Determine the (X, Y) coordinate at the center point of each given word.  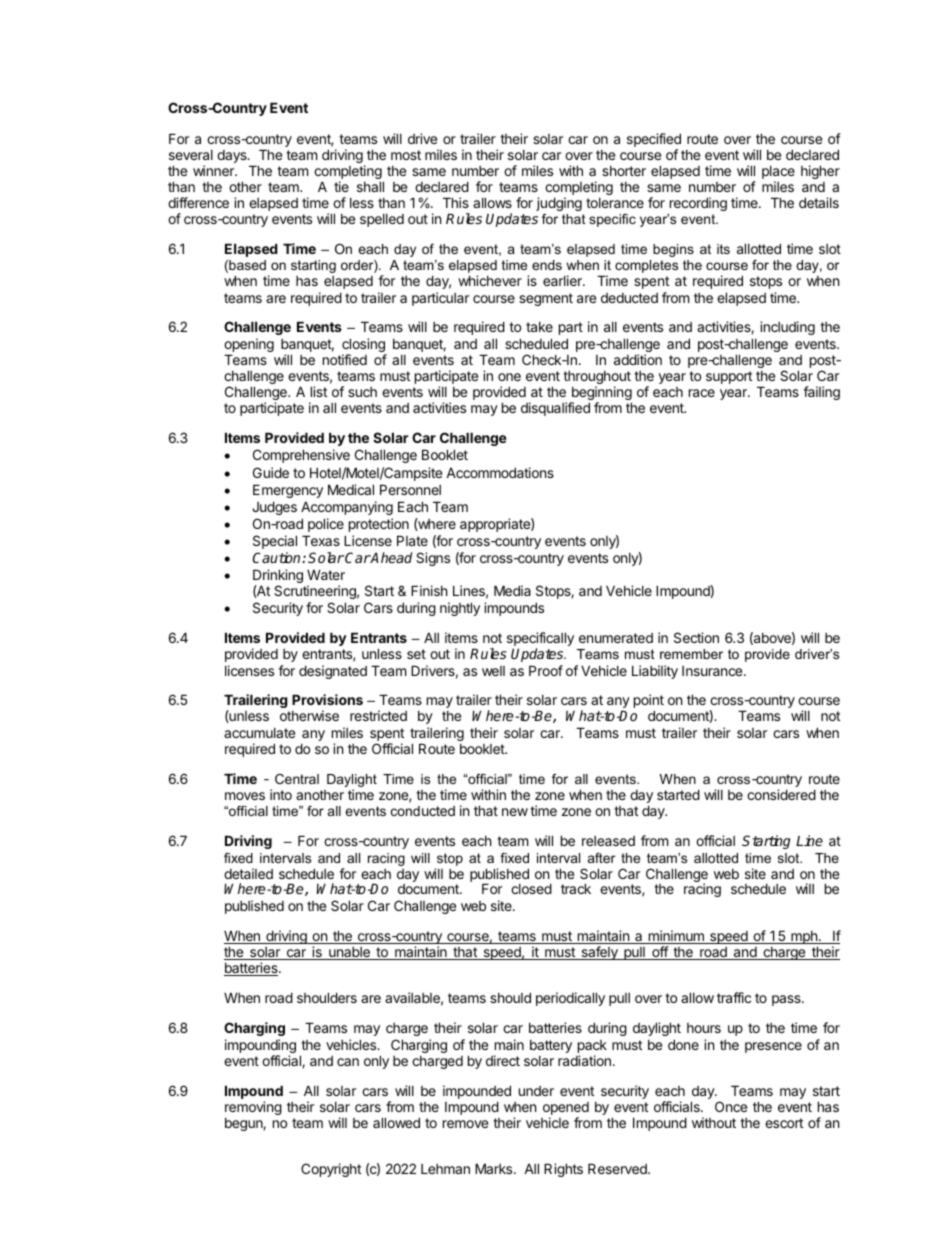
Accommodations (500, 472)
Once (731, 1106)
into (281, 794)
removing (253, 1108)
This (456, 202)
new (515, 812)
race (702, 393)
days (233, 156)
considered (781, 794)
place (778, 174)
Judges (274, 508)
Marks (495, 1168)
